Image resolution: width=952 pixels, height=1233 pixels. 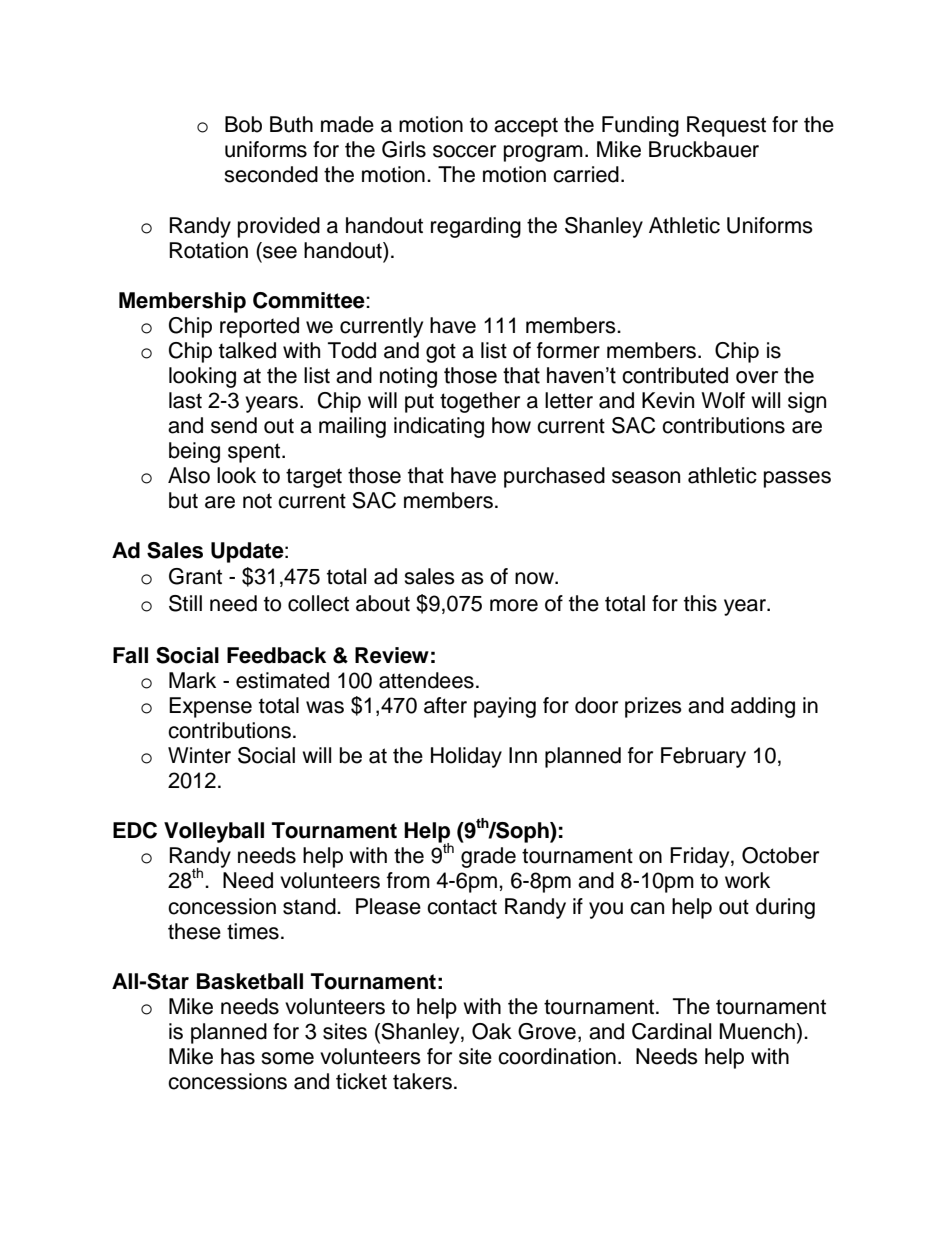 I want to click on soccer, so click(x=464, y=151).
